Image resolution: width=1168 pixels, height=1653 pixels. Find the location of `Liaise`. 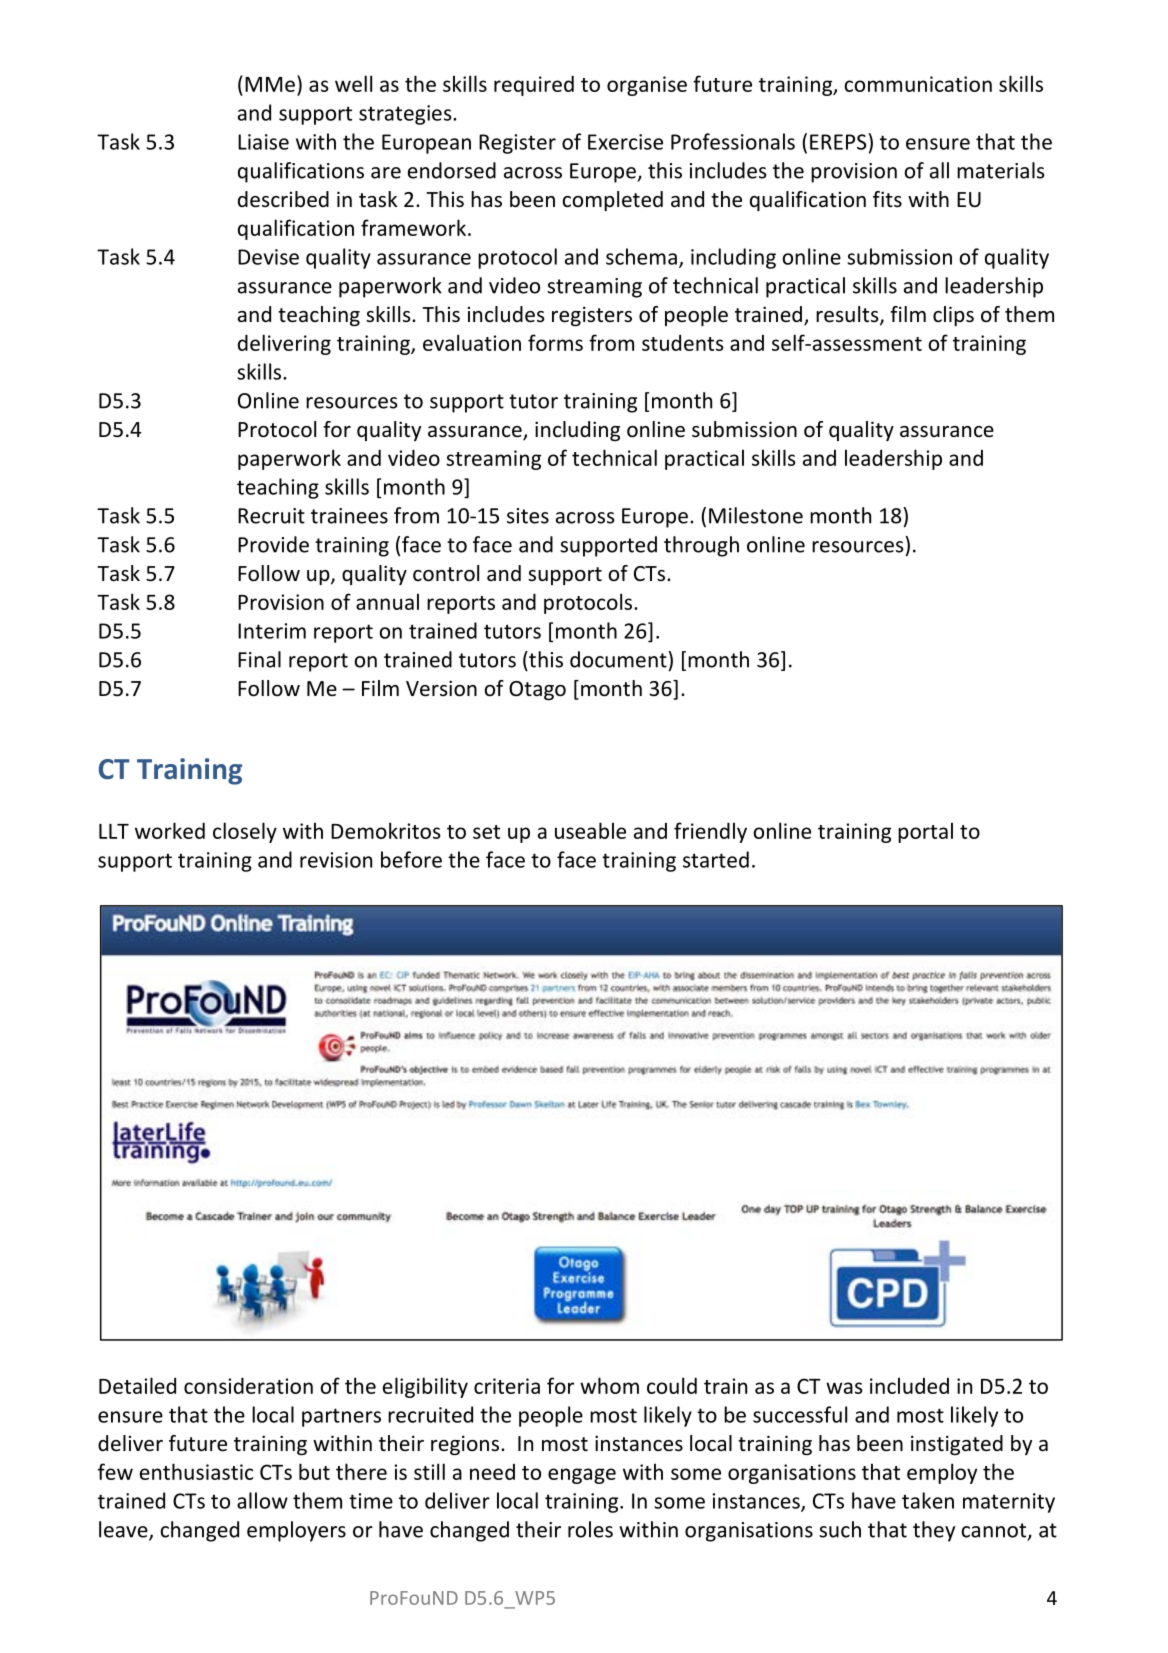

Liaise is located at coordinates (263, 142).
